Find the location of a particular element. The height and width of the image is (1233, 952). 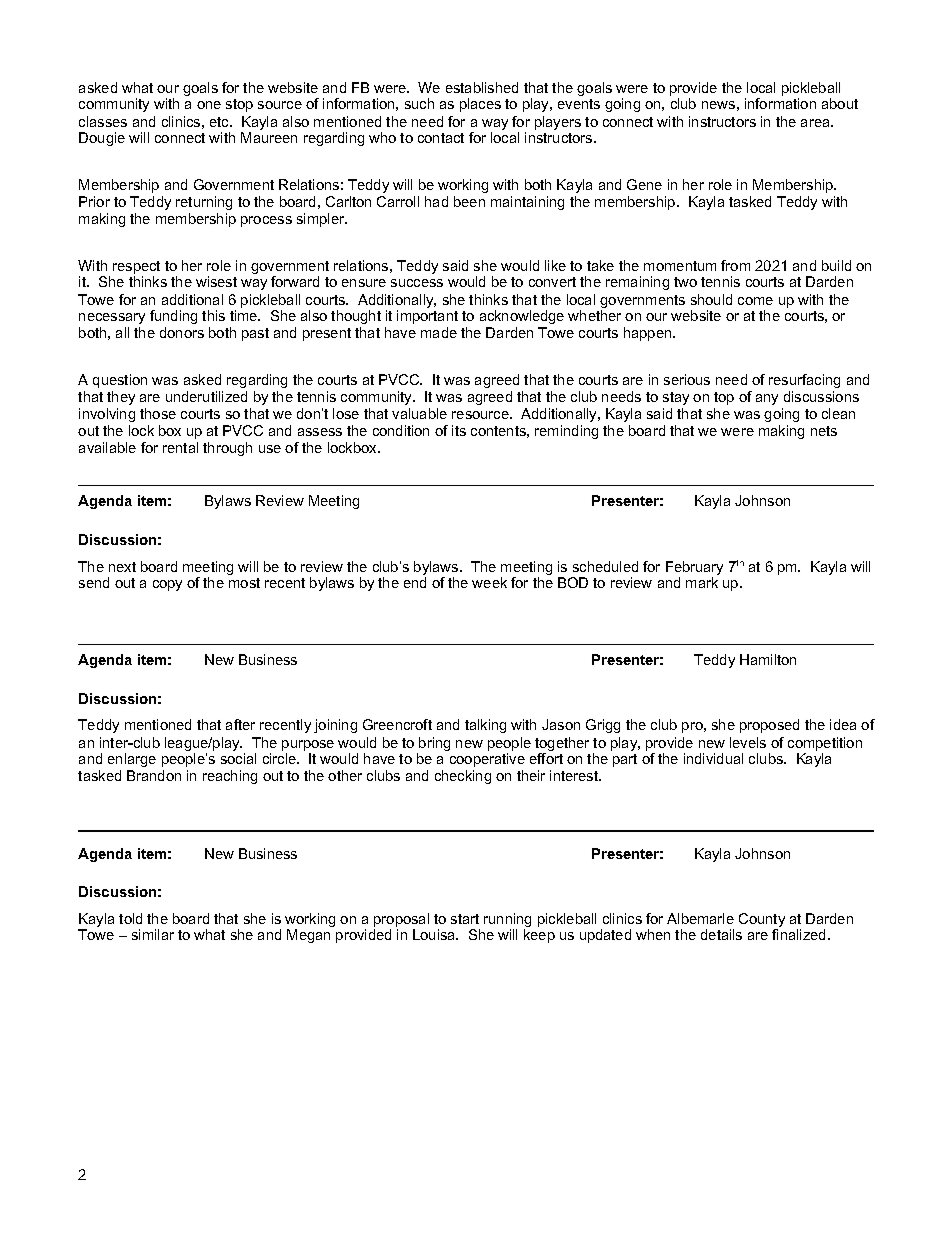

similar is located at coordinates (153, 934).
